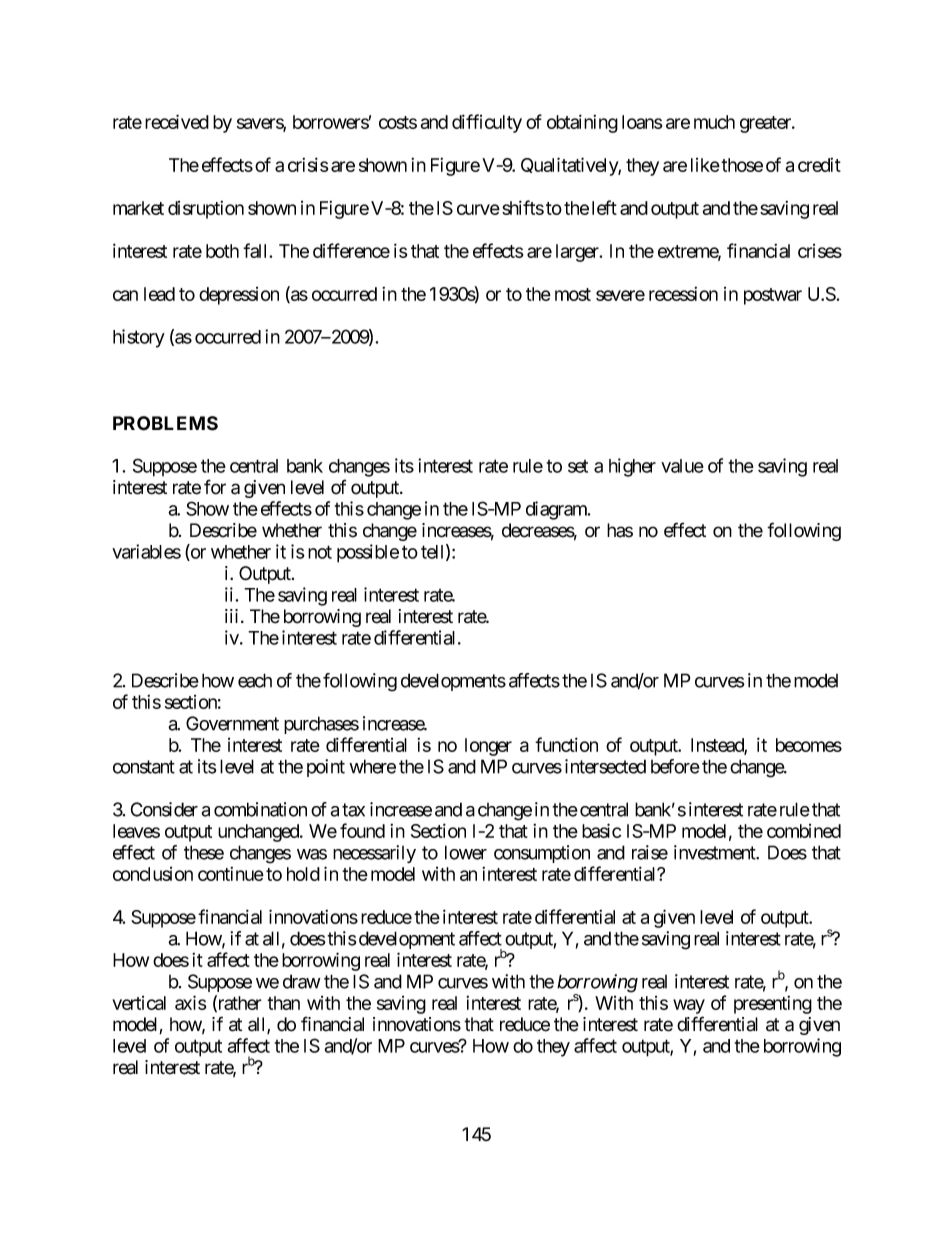 Image resolution: width=952 pixels, height=1233 pixels. What do you see at coordinates (139, 1003) in the screenshot?
I see `vertical` at bounding box center [139, 1003].
